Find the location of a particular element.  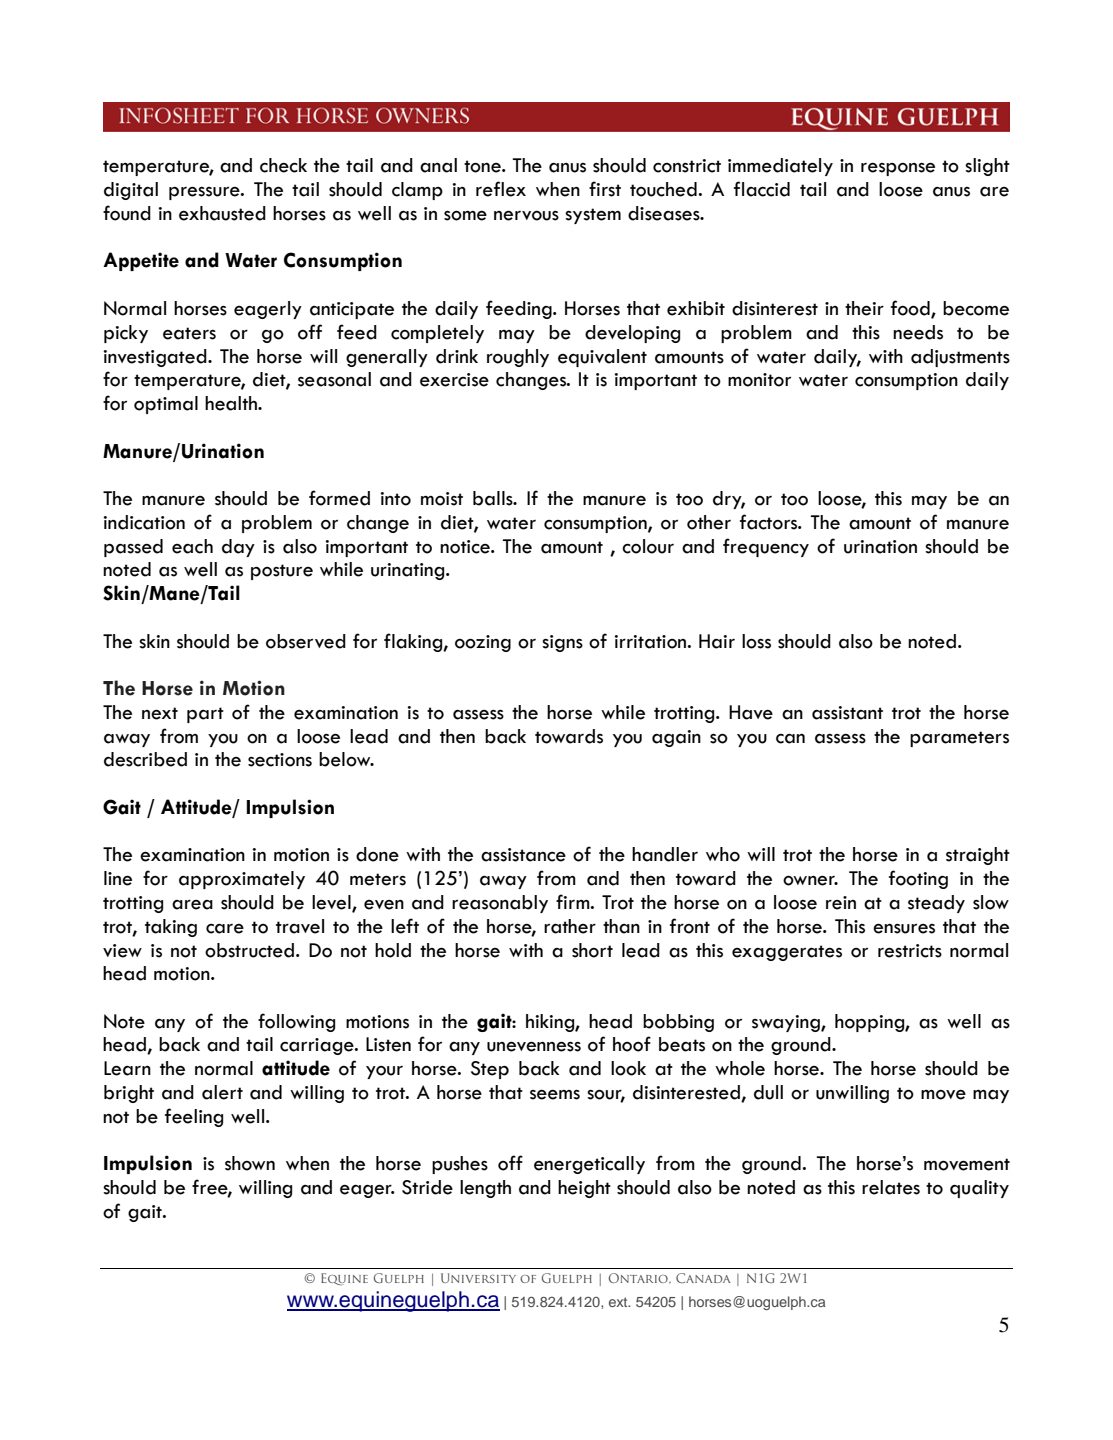

nervous is located at coordinates (526, 215).
